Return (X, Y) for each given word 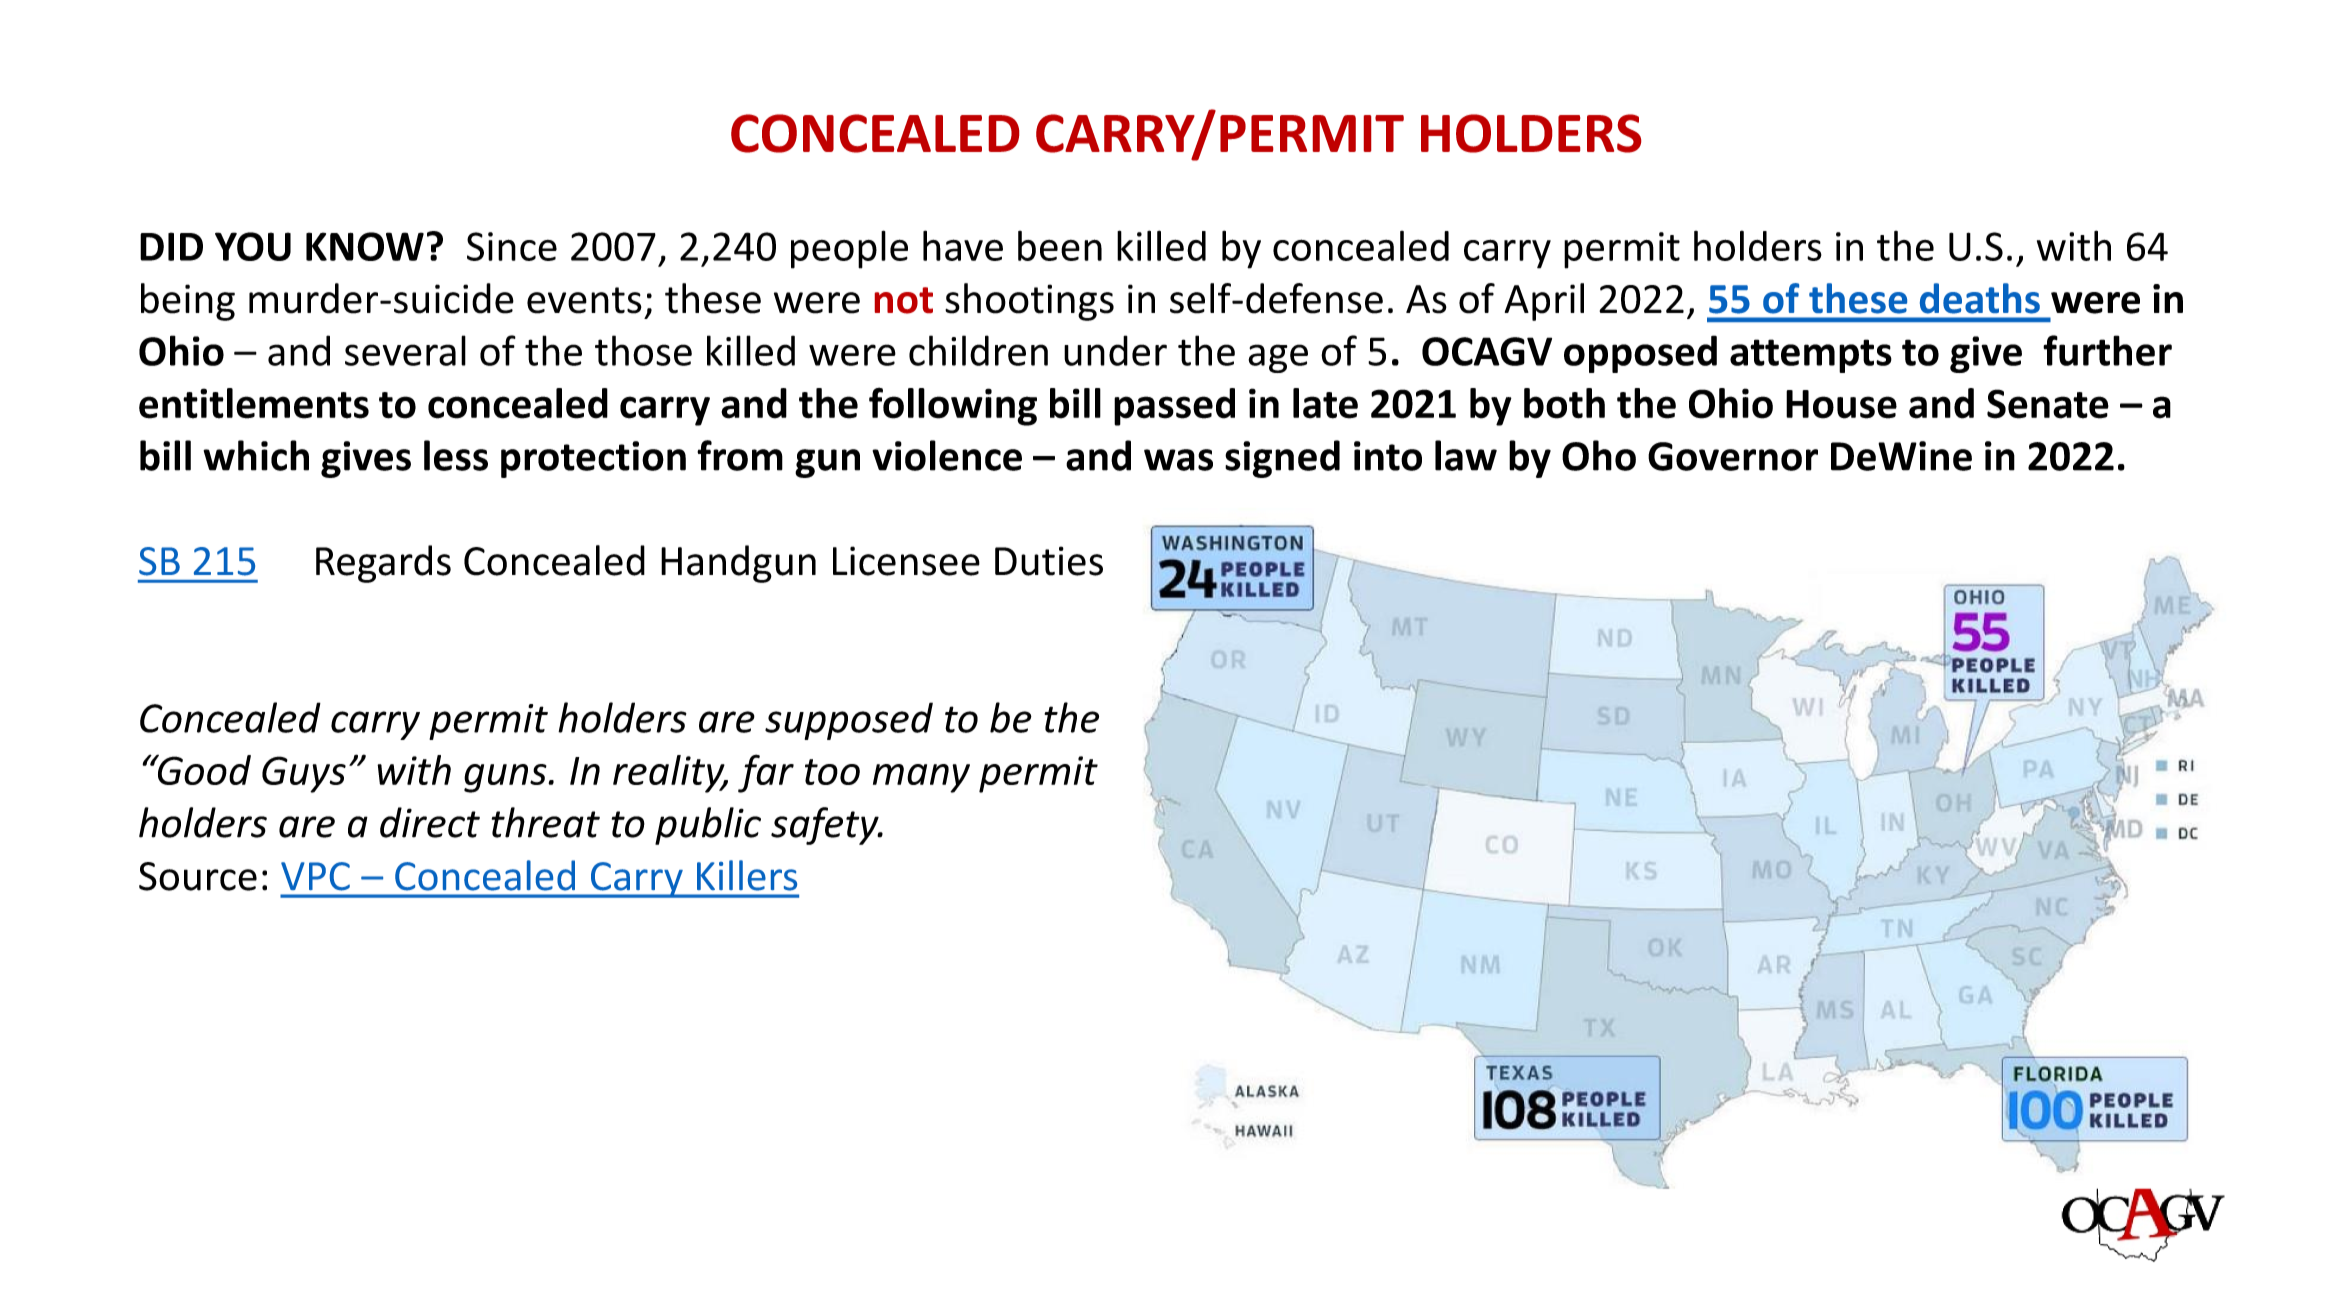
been (1060, 246)
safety (826, 826)
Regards (383, 564)
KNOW (365, 246)
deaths (1980, 298)
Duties (1049, 561)
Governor (1733, 456)
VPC (315, 876)
